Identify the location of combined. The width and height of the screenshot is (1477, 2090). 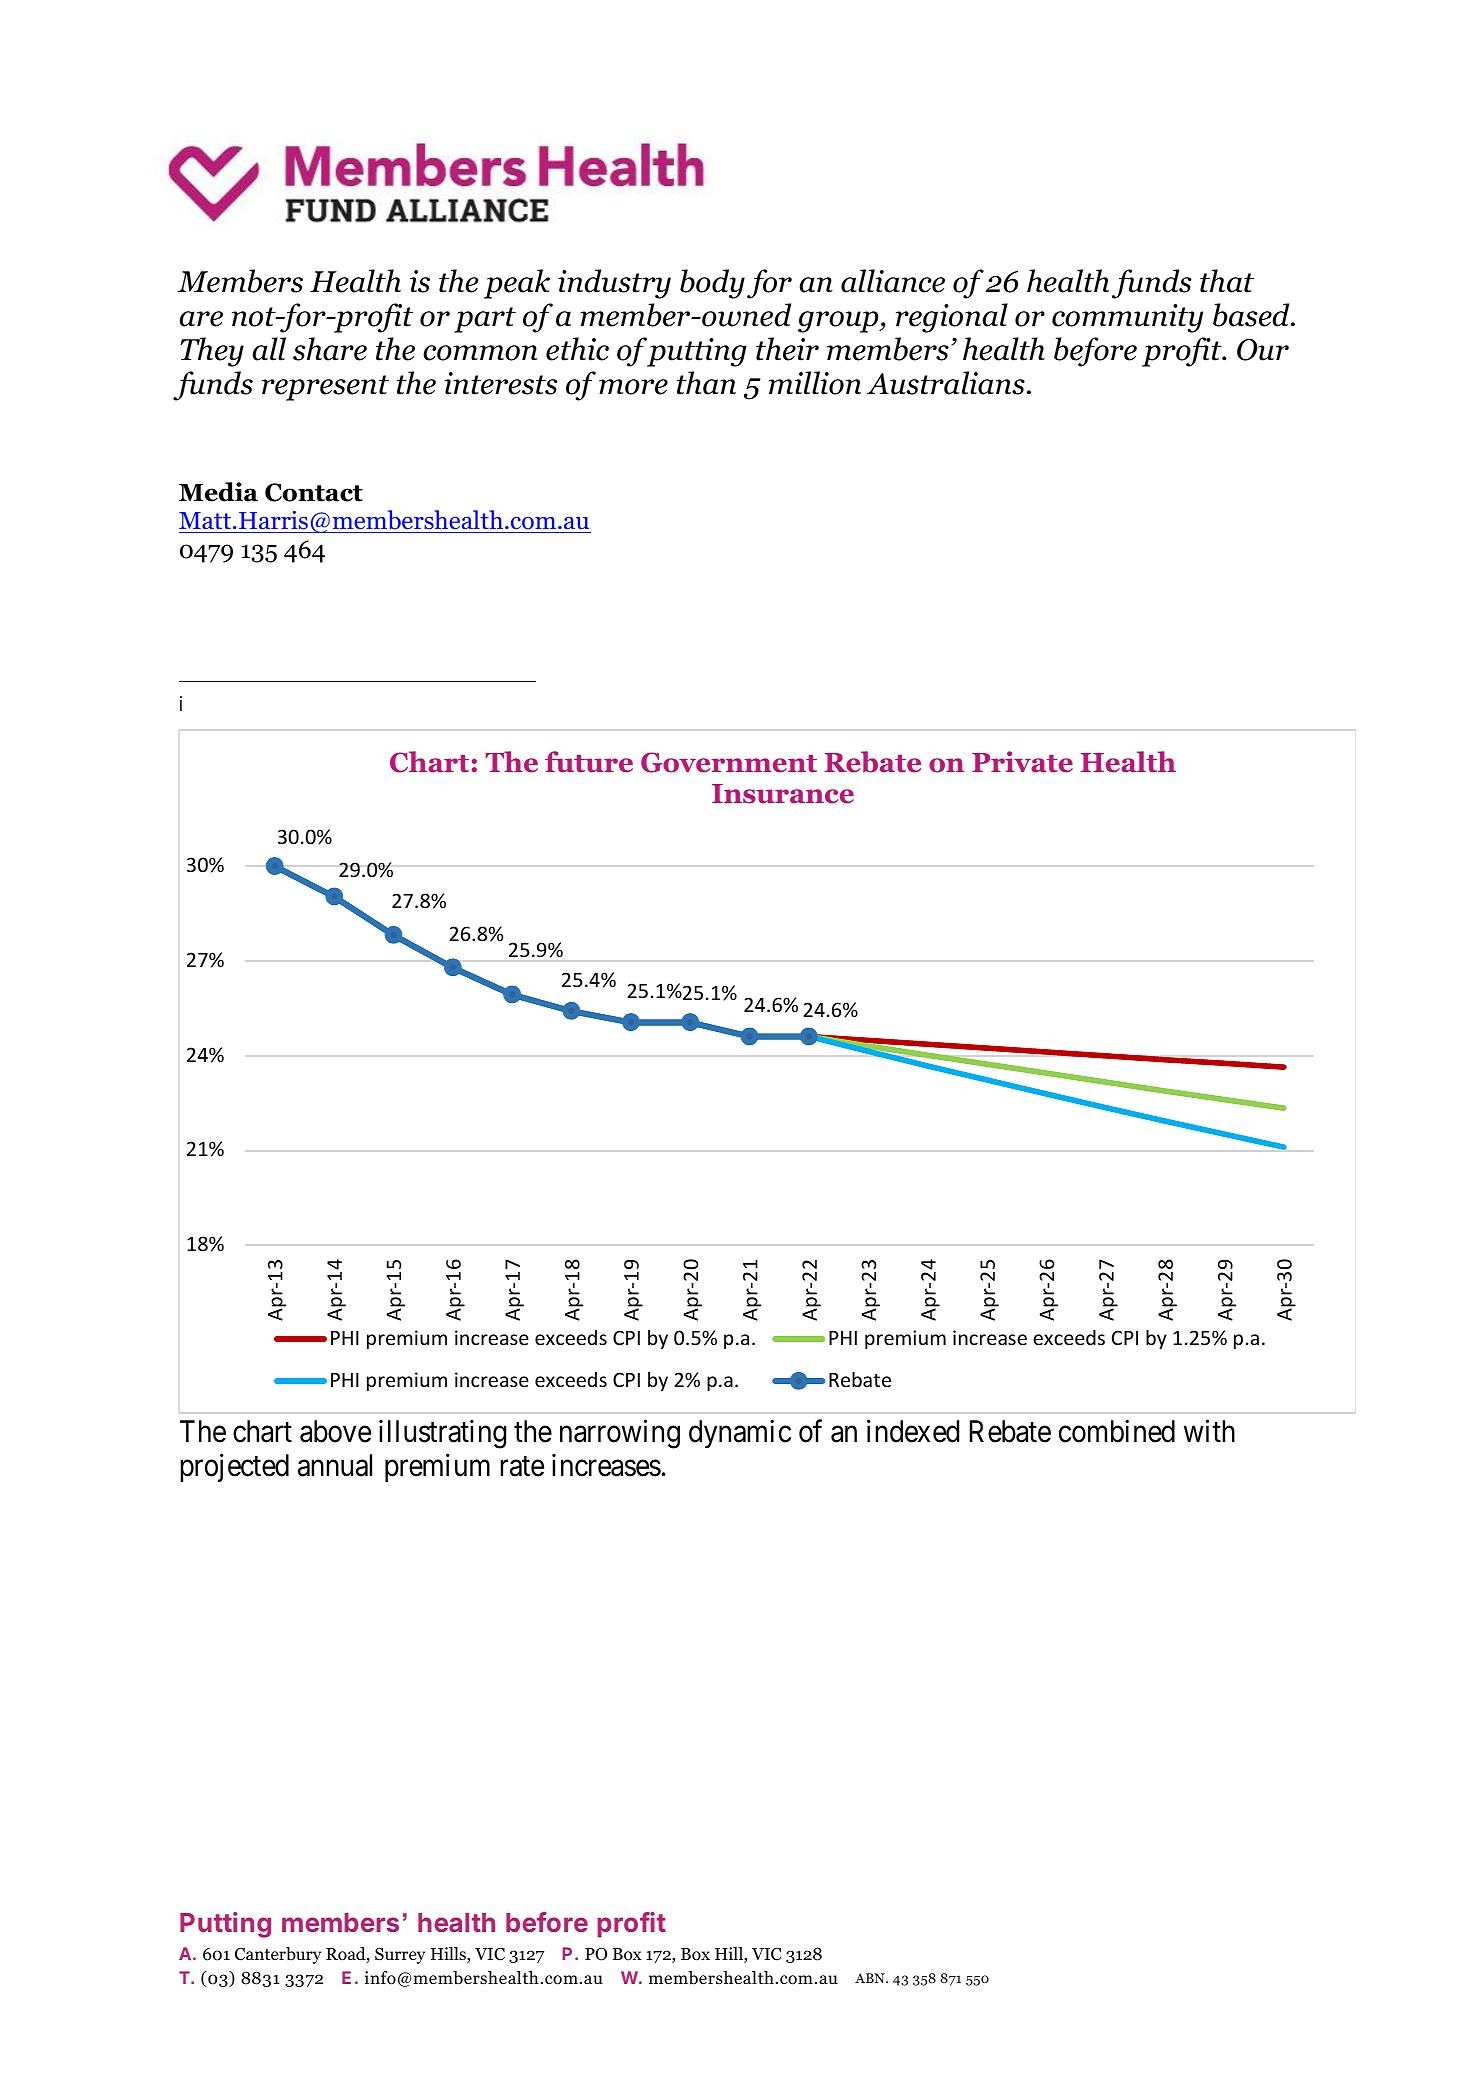
(1117, 1431).
